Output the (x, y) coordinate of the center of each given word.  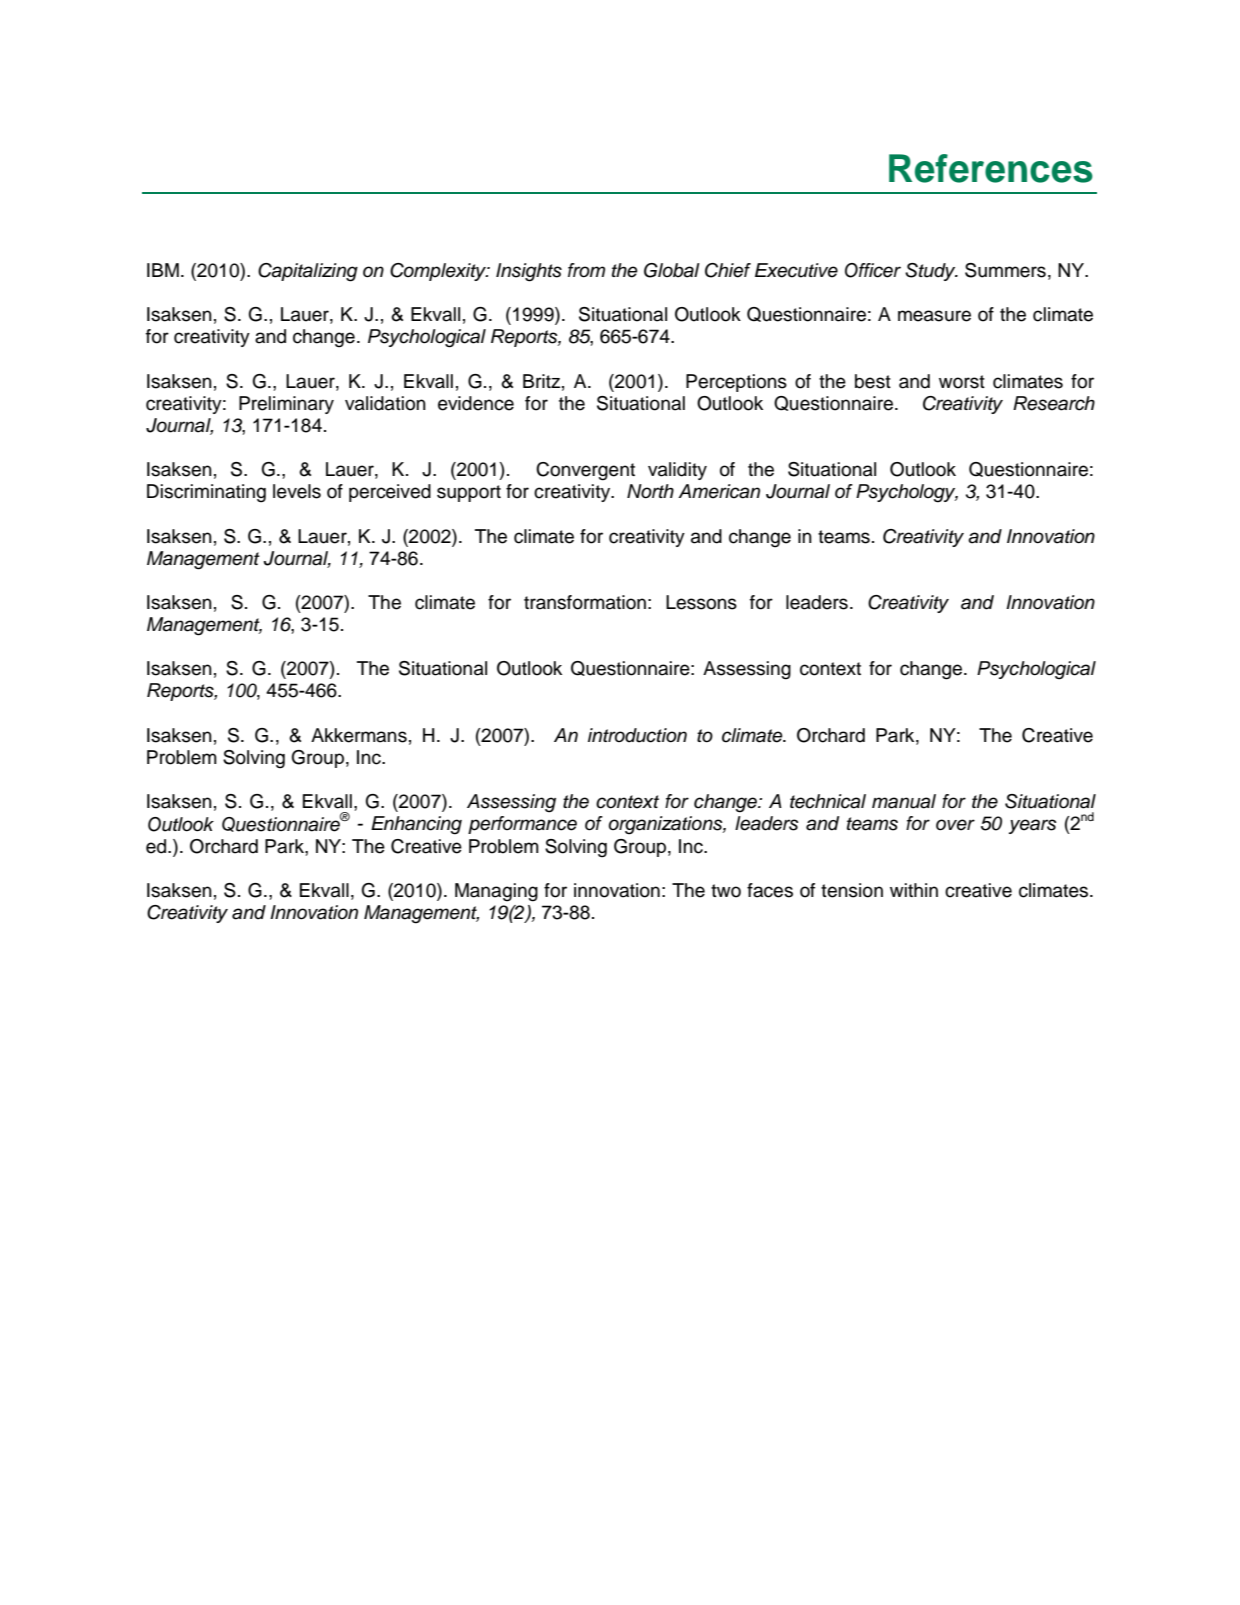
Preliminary (286, 405)
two (726, 891)
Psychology (907, 493)
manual (904, 801)
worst (962, 382)
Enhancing (416, 825)
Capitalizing (308, 272)
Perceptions (736, 383)
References (991, 168)
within (914, 890)
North (650, 491)
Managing (496, 892)
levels (297, 491)
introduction (637, 735)
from (586, 270)
